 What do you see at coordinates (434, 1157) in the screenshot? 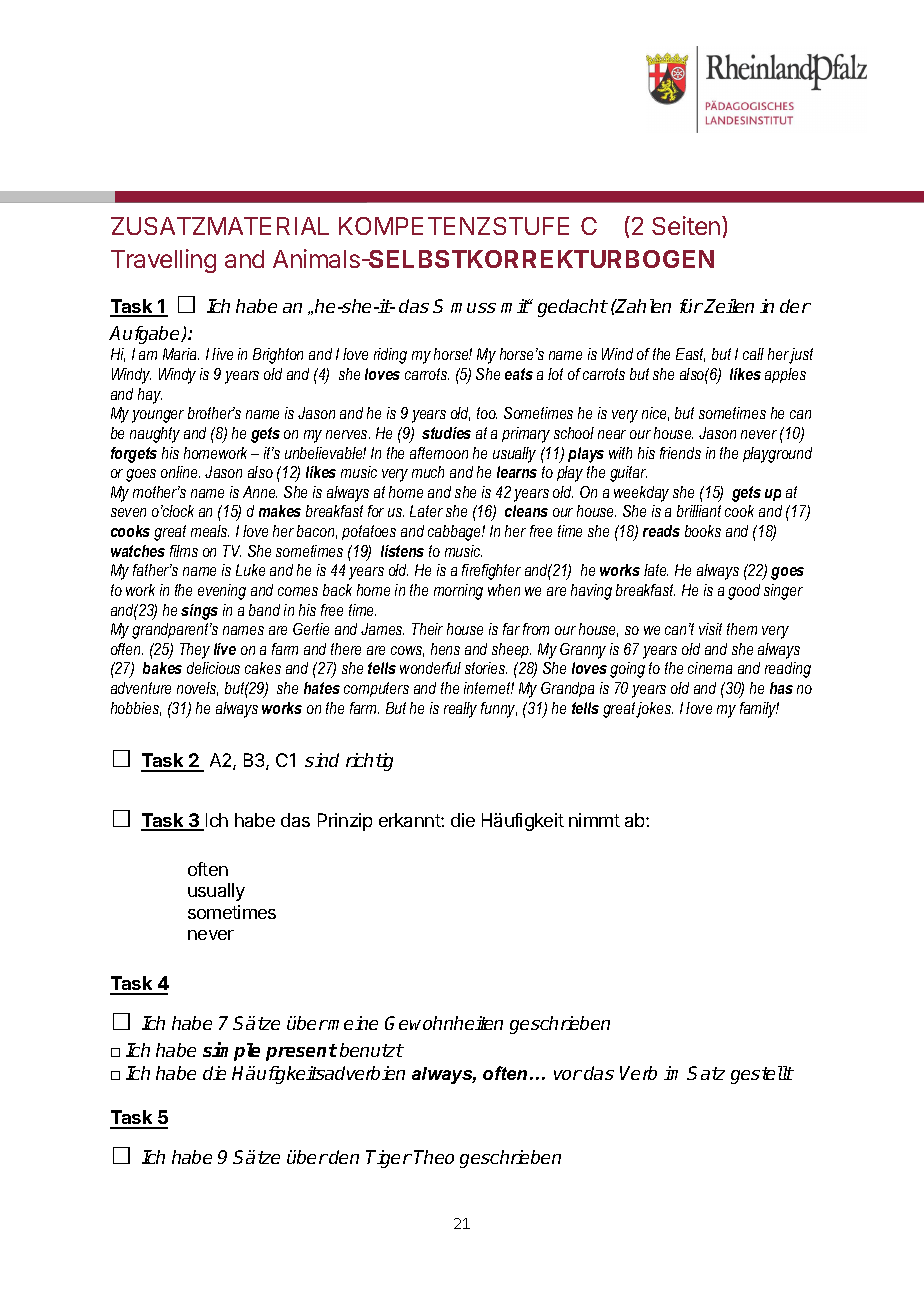
I see `Theo` at bounding box center [434, 1157].
